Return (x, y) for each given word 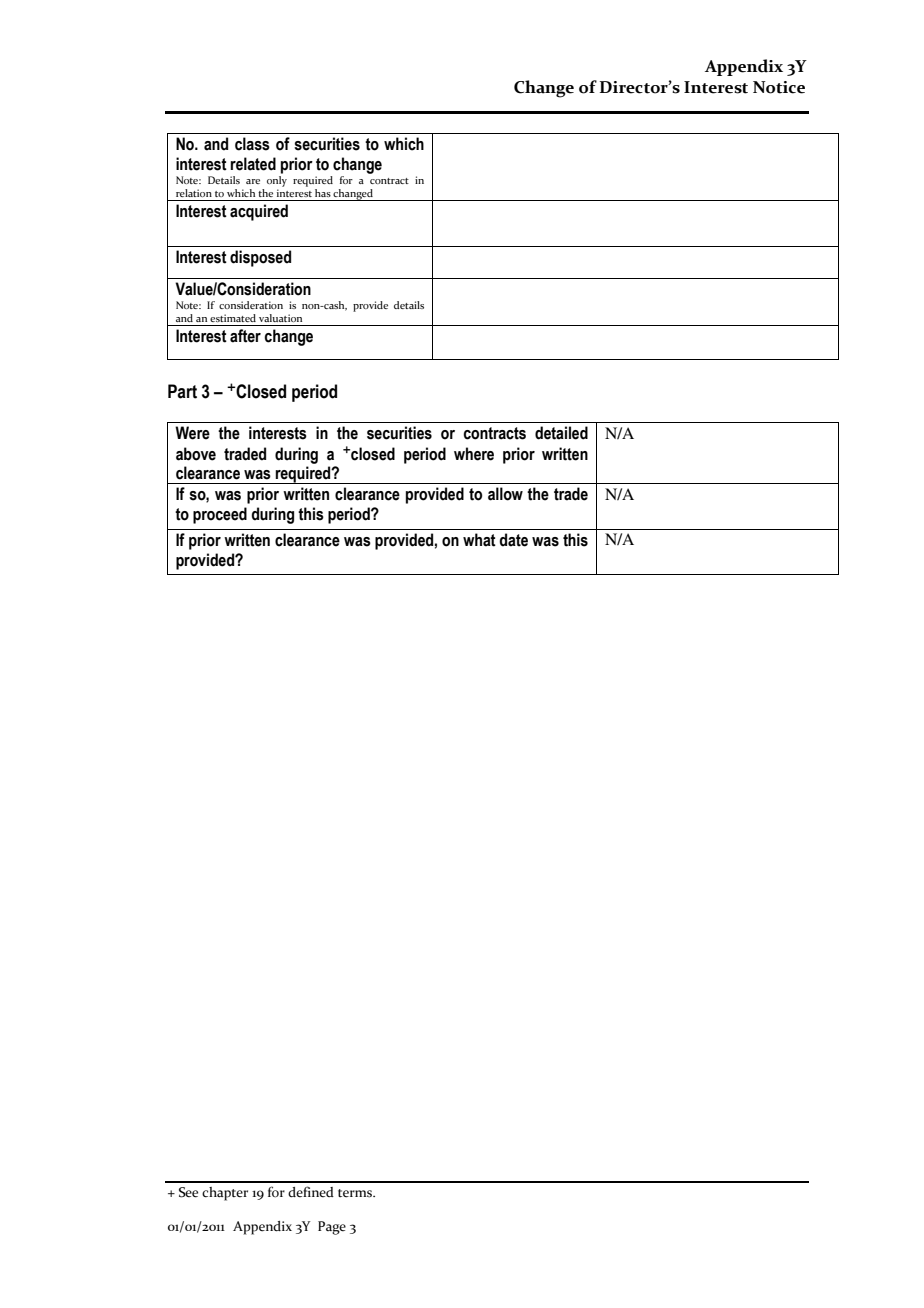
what (479, 540)
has (323, 193)
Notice (779, 87)
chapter (225, 1194)
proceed (220, 515)
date (513, 540)
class (252, 144)
